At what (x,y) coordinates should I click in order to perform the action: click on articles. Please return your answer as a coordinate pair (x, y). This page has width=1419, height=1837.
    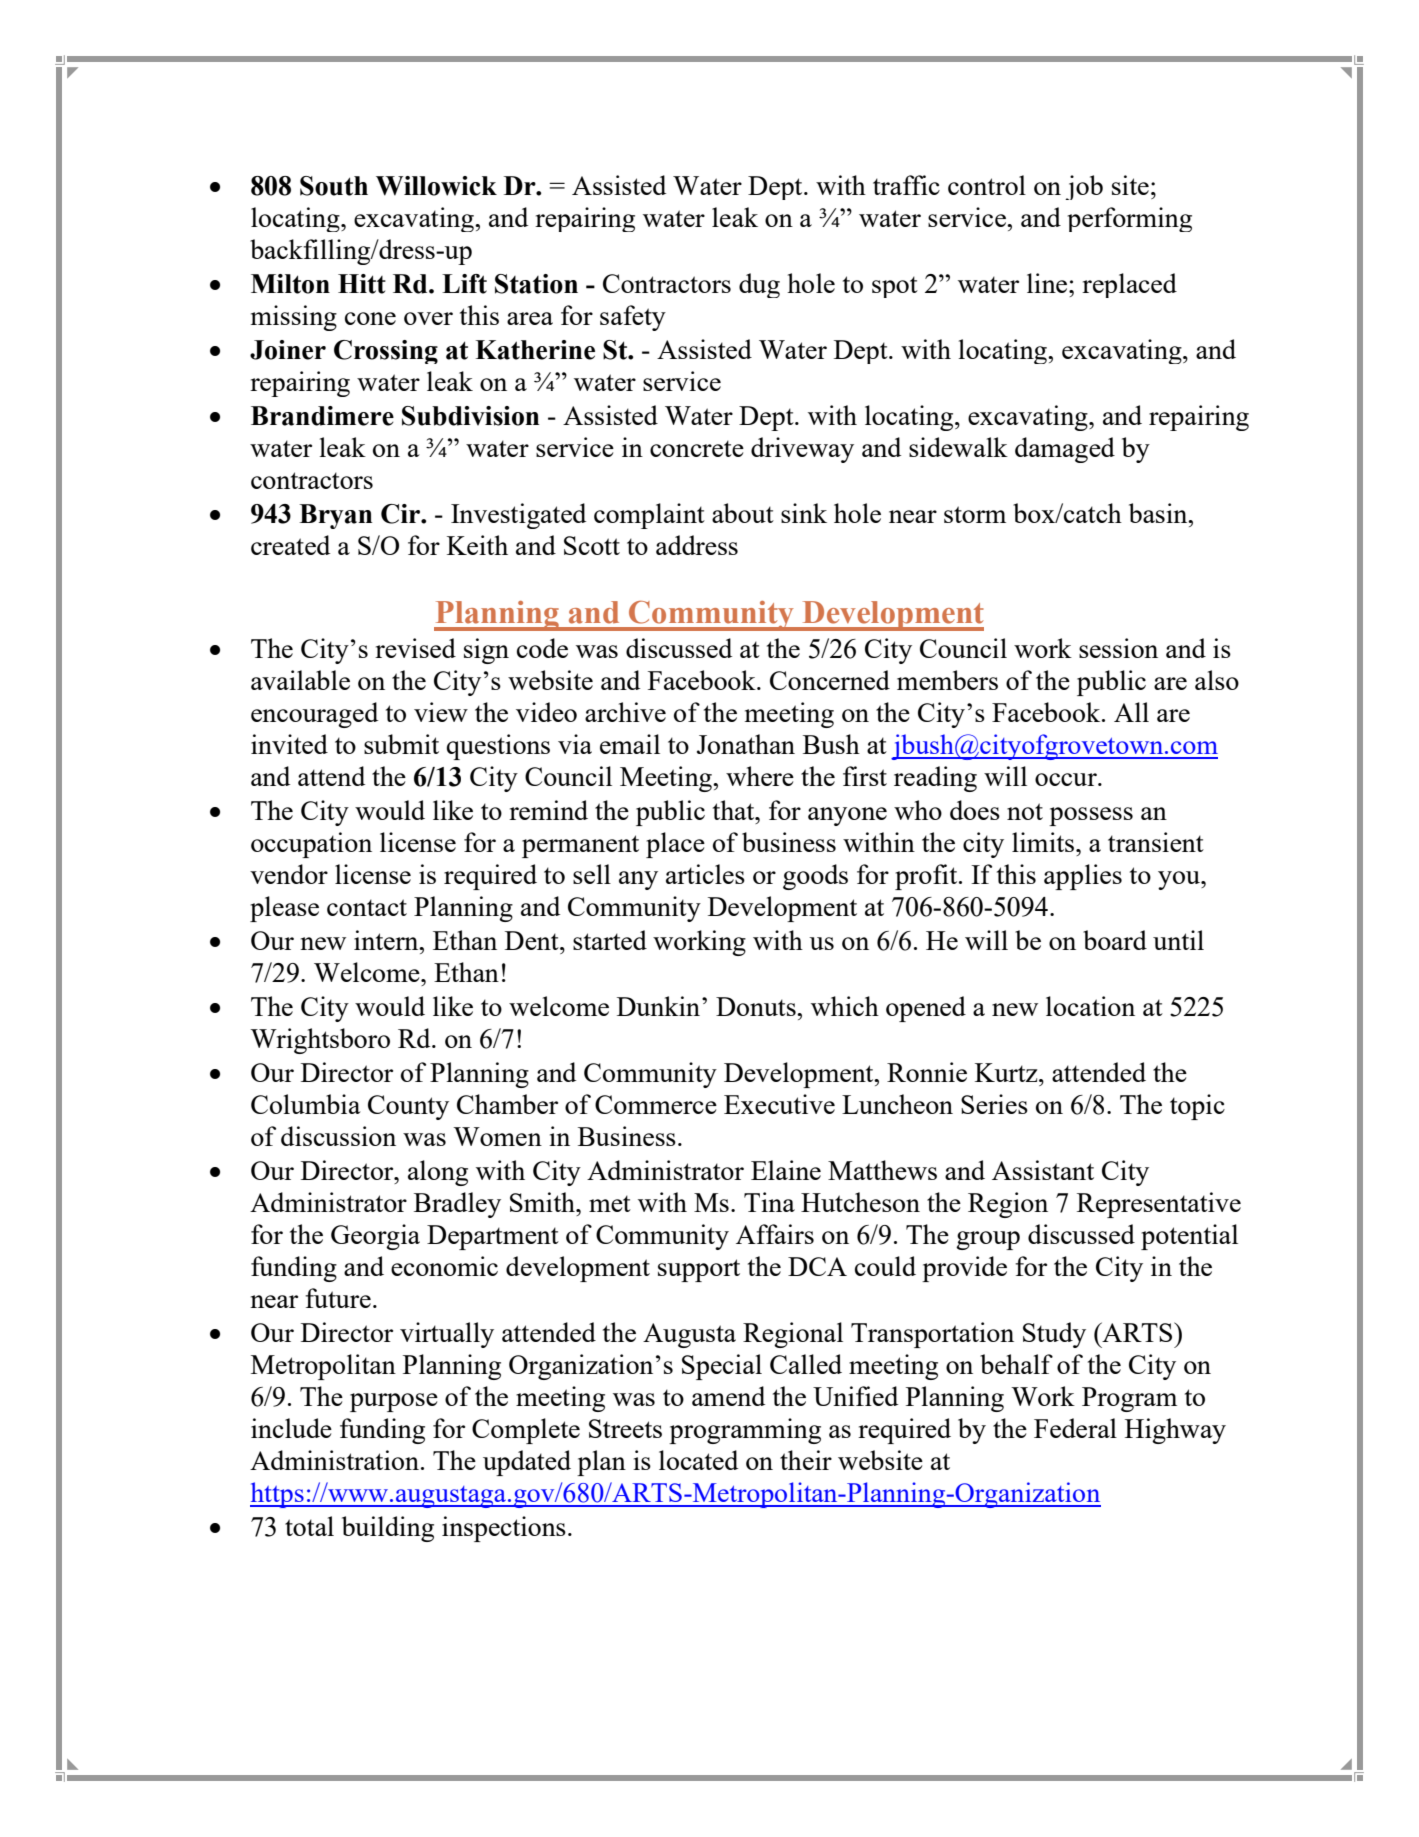
    Looking at the image, I should click on (705, 874).
